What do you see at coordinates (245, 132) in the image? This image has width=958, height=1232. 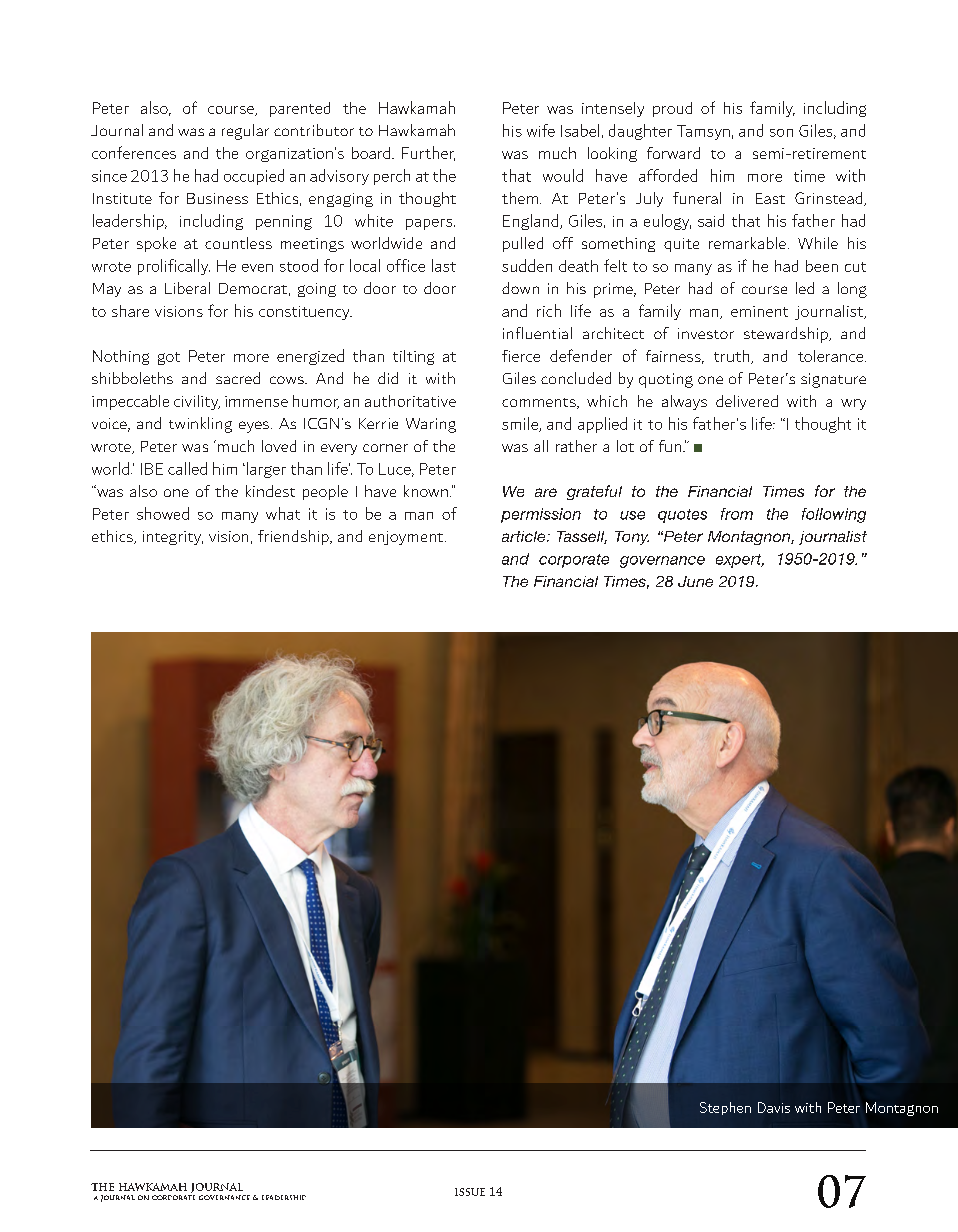 I see `regular` at bounding box center [245, 132].
